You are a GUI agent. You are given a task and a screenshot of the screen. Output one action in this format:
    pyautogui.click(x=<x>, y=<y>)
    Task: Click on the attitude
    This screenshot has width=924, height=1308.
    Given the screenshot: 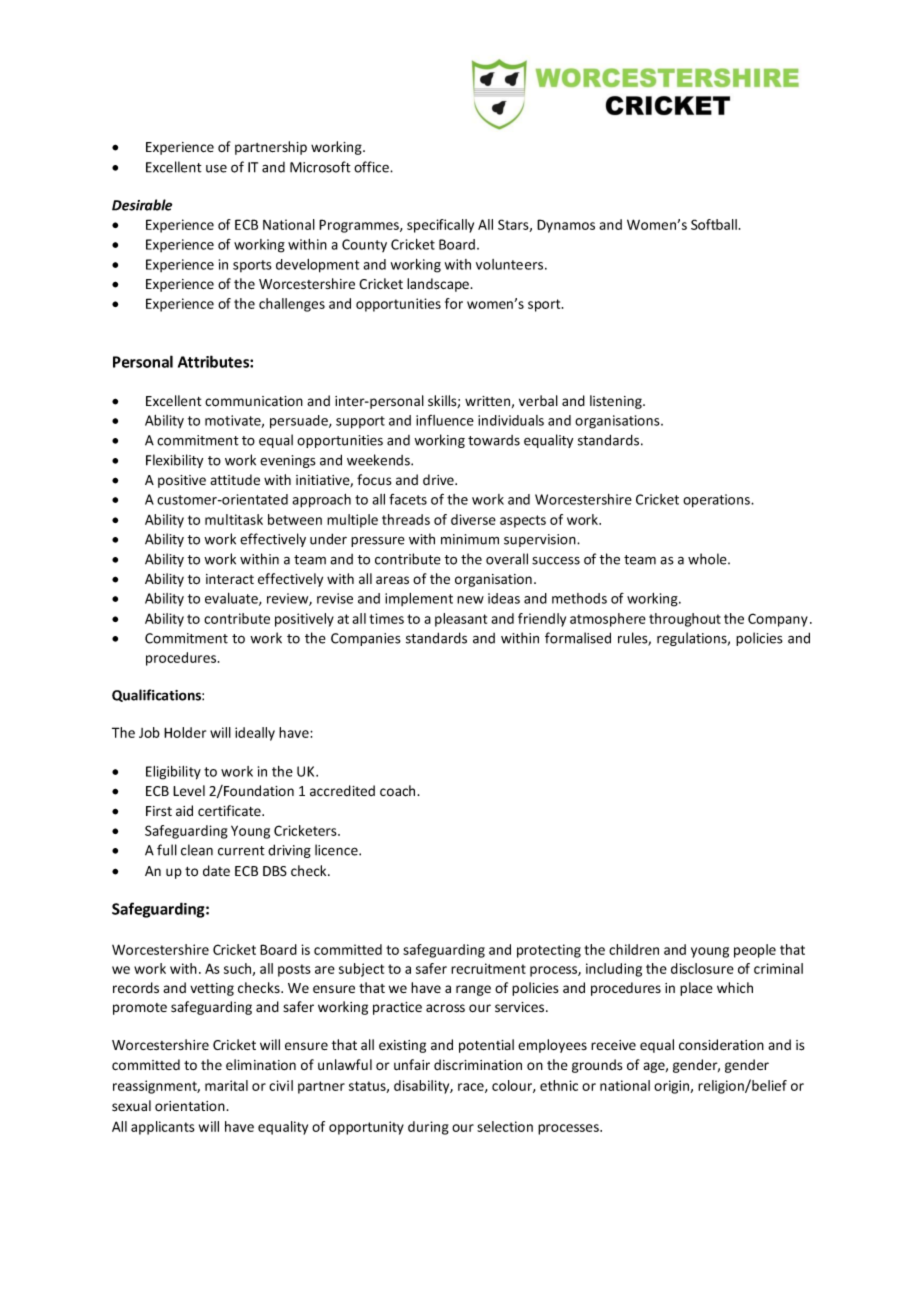 What is the action you would take?
    pyautogui.click(x=235, y=479)
